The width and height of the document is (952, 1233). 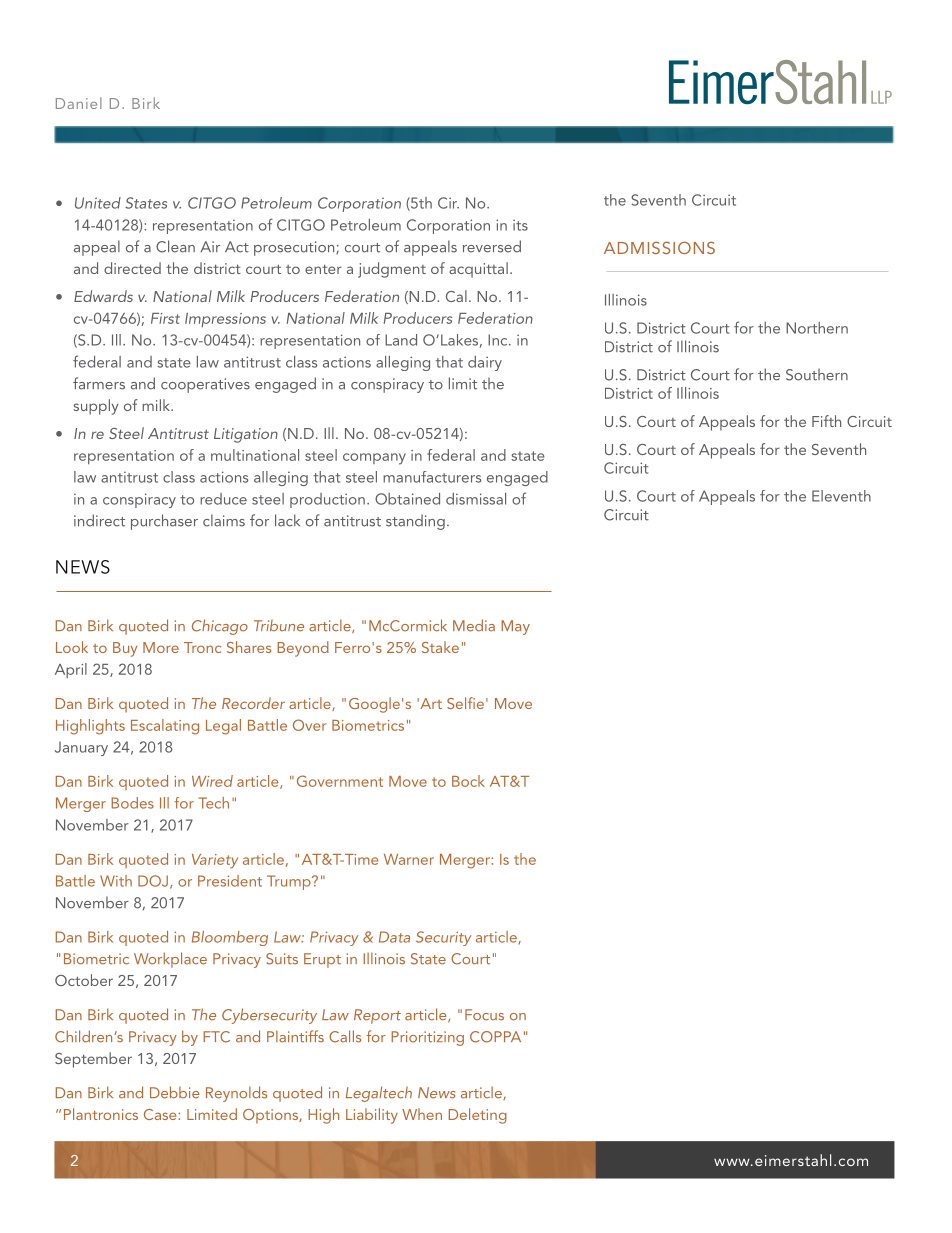 I want to click on ADMISSIONS, so click(x=659, y=247).
